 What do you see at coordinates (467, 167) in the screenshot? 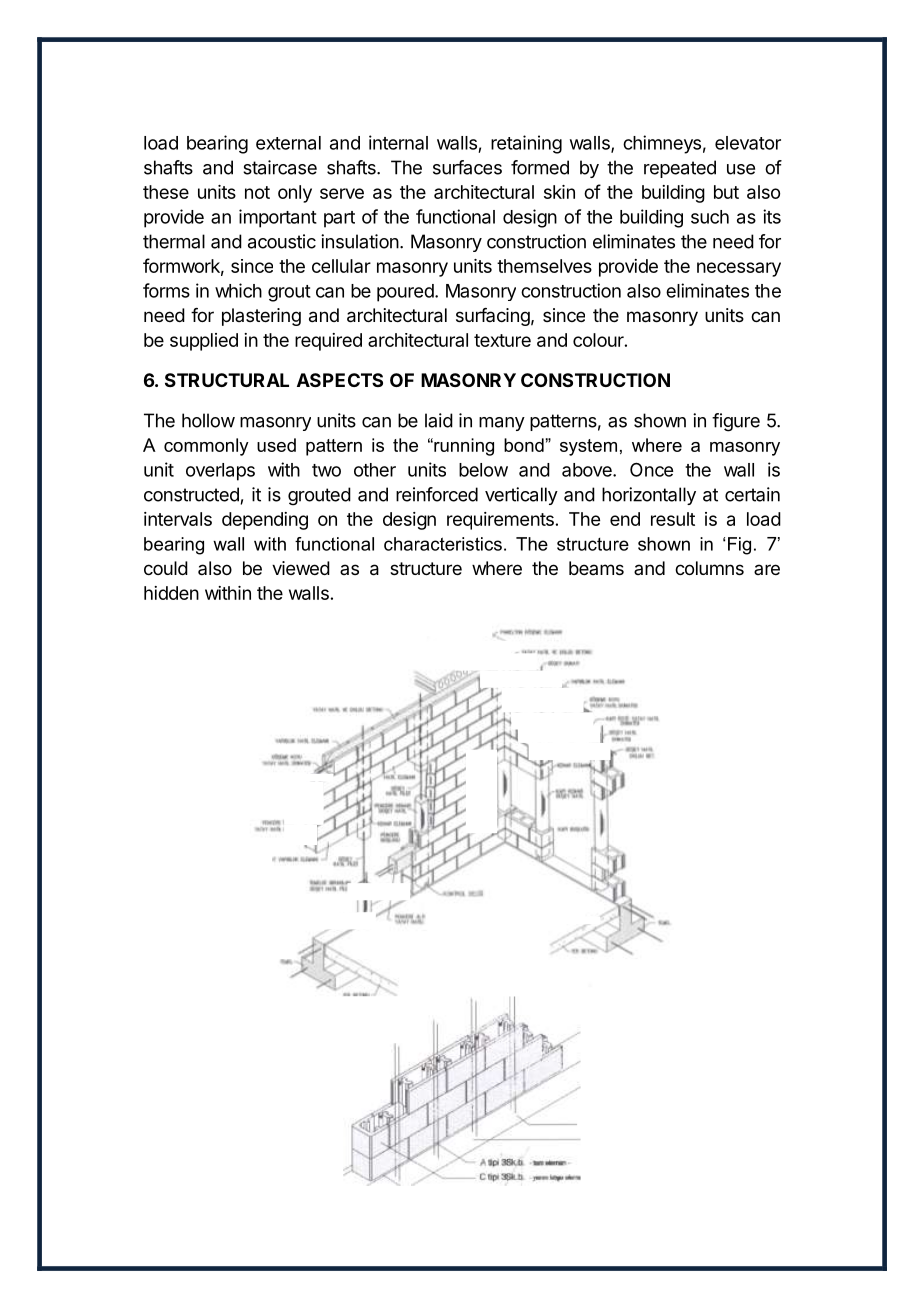
I see `surfaces` at bounding box center [467, 167].
